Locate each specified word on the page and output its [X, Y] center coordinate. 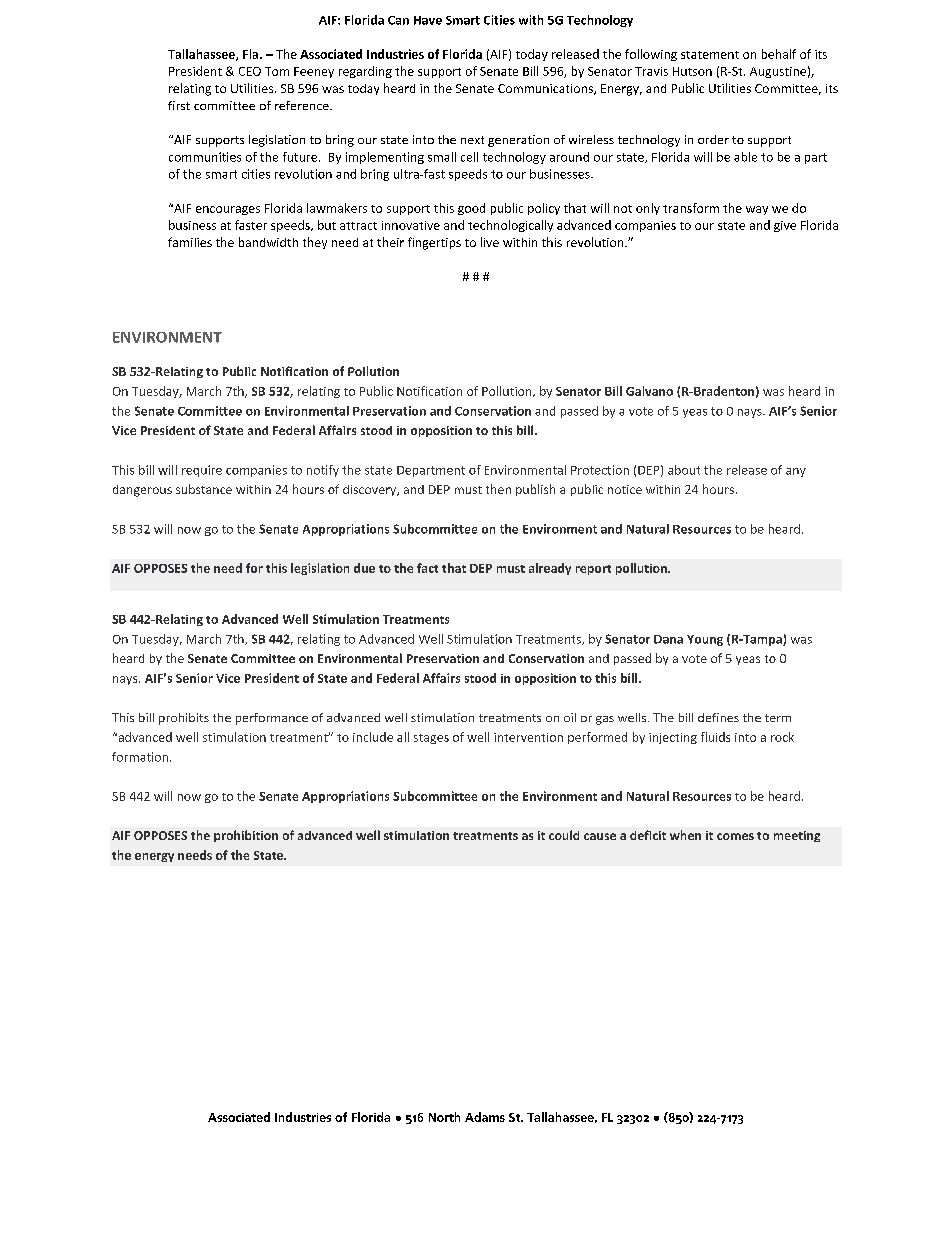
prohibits [184, 719]
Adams [485, 1117]
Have [428, 20]
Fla [252, 54]
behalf [779, 54]
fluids [715, 737]
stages [431, 739]
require [202, 471]
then [498, 489]
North [444, 1117]
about [684, 470]
